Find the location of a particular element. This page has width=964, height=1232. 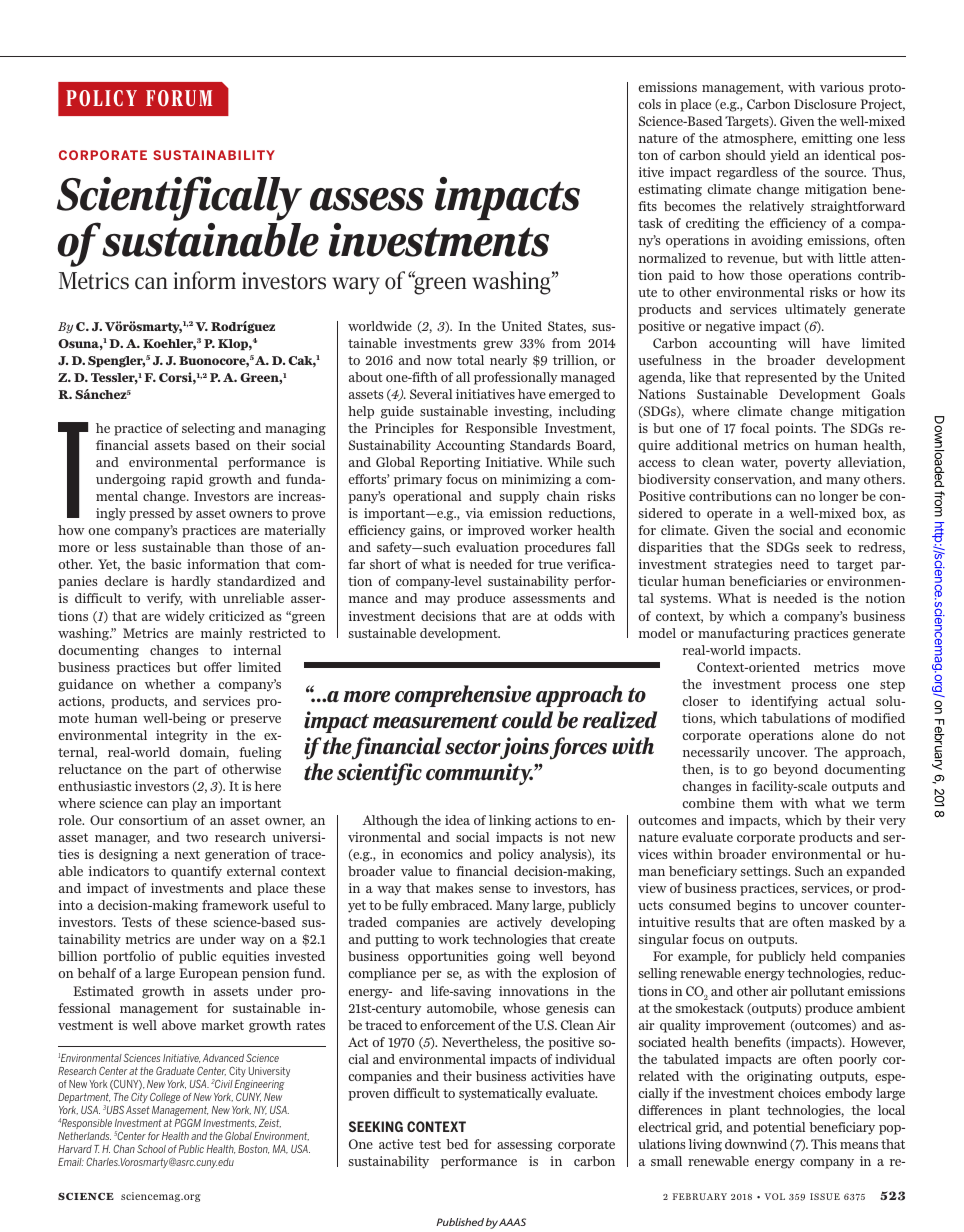

Disclosure is located at coordinates (825, 104).
